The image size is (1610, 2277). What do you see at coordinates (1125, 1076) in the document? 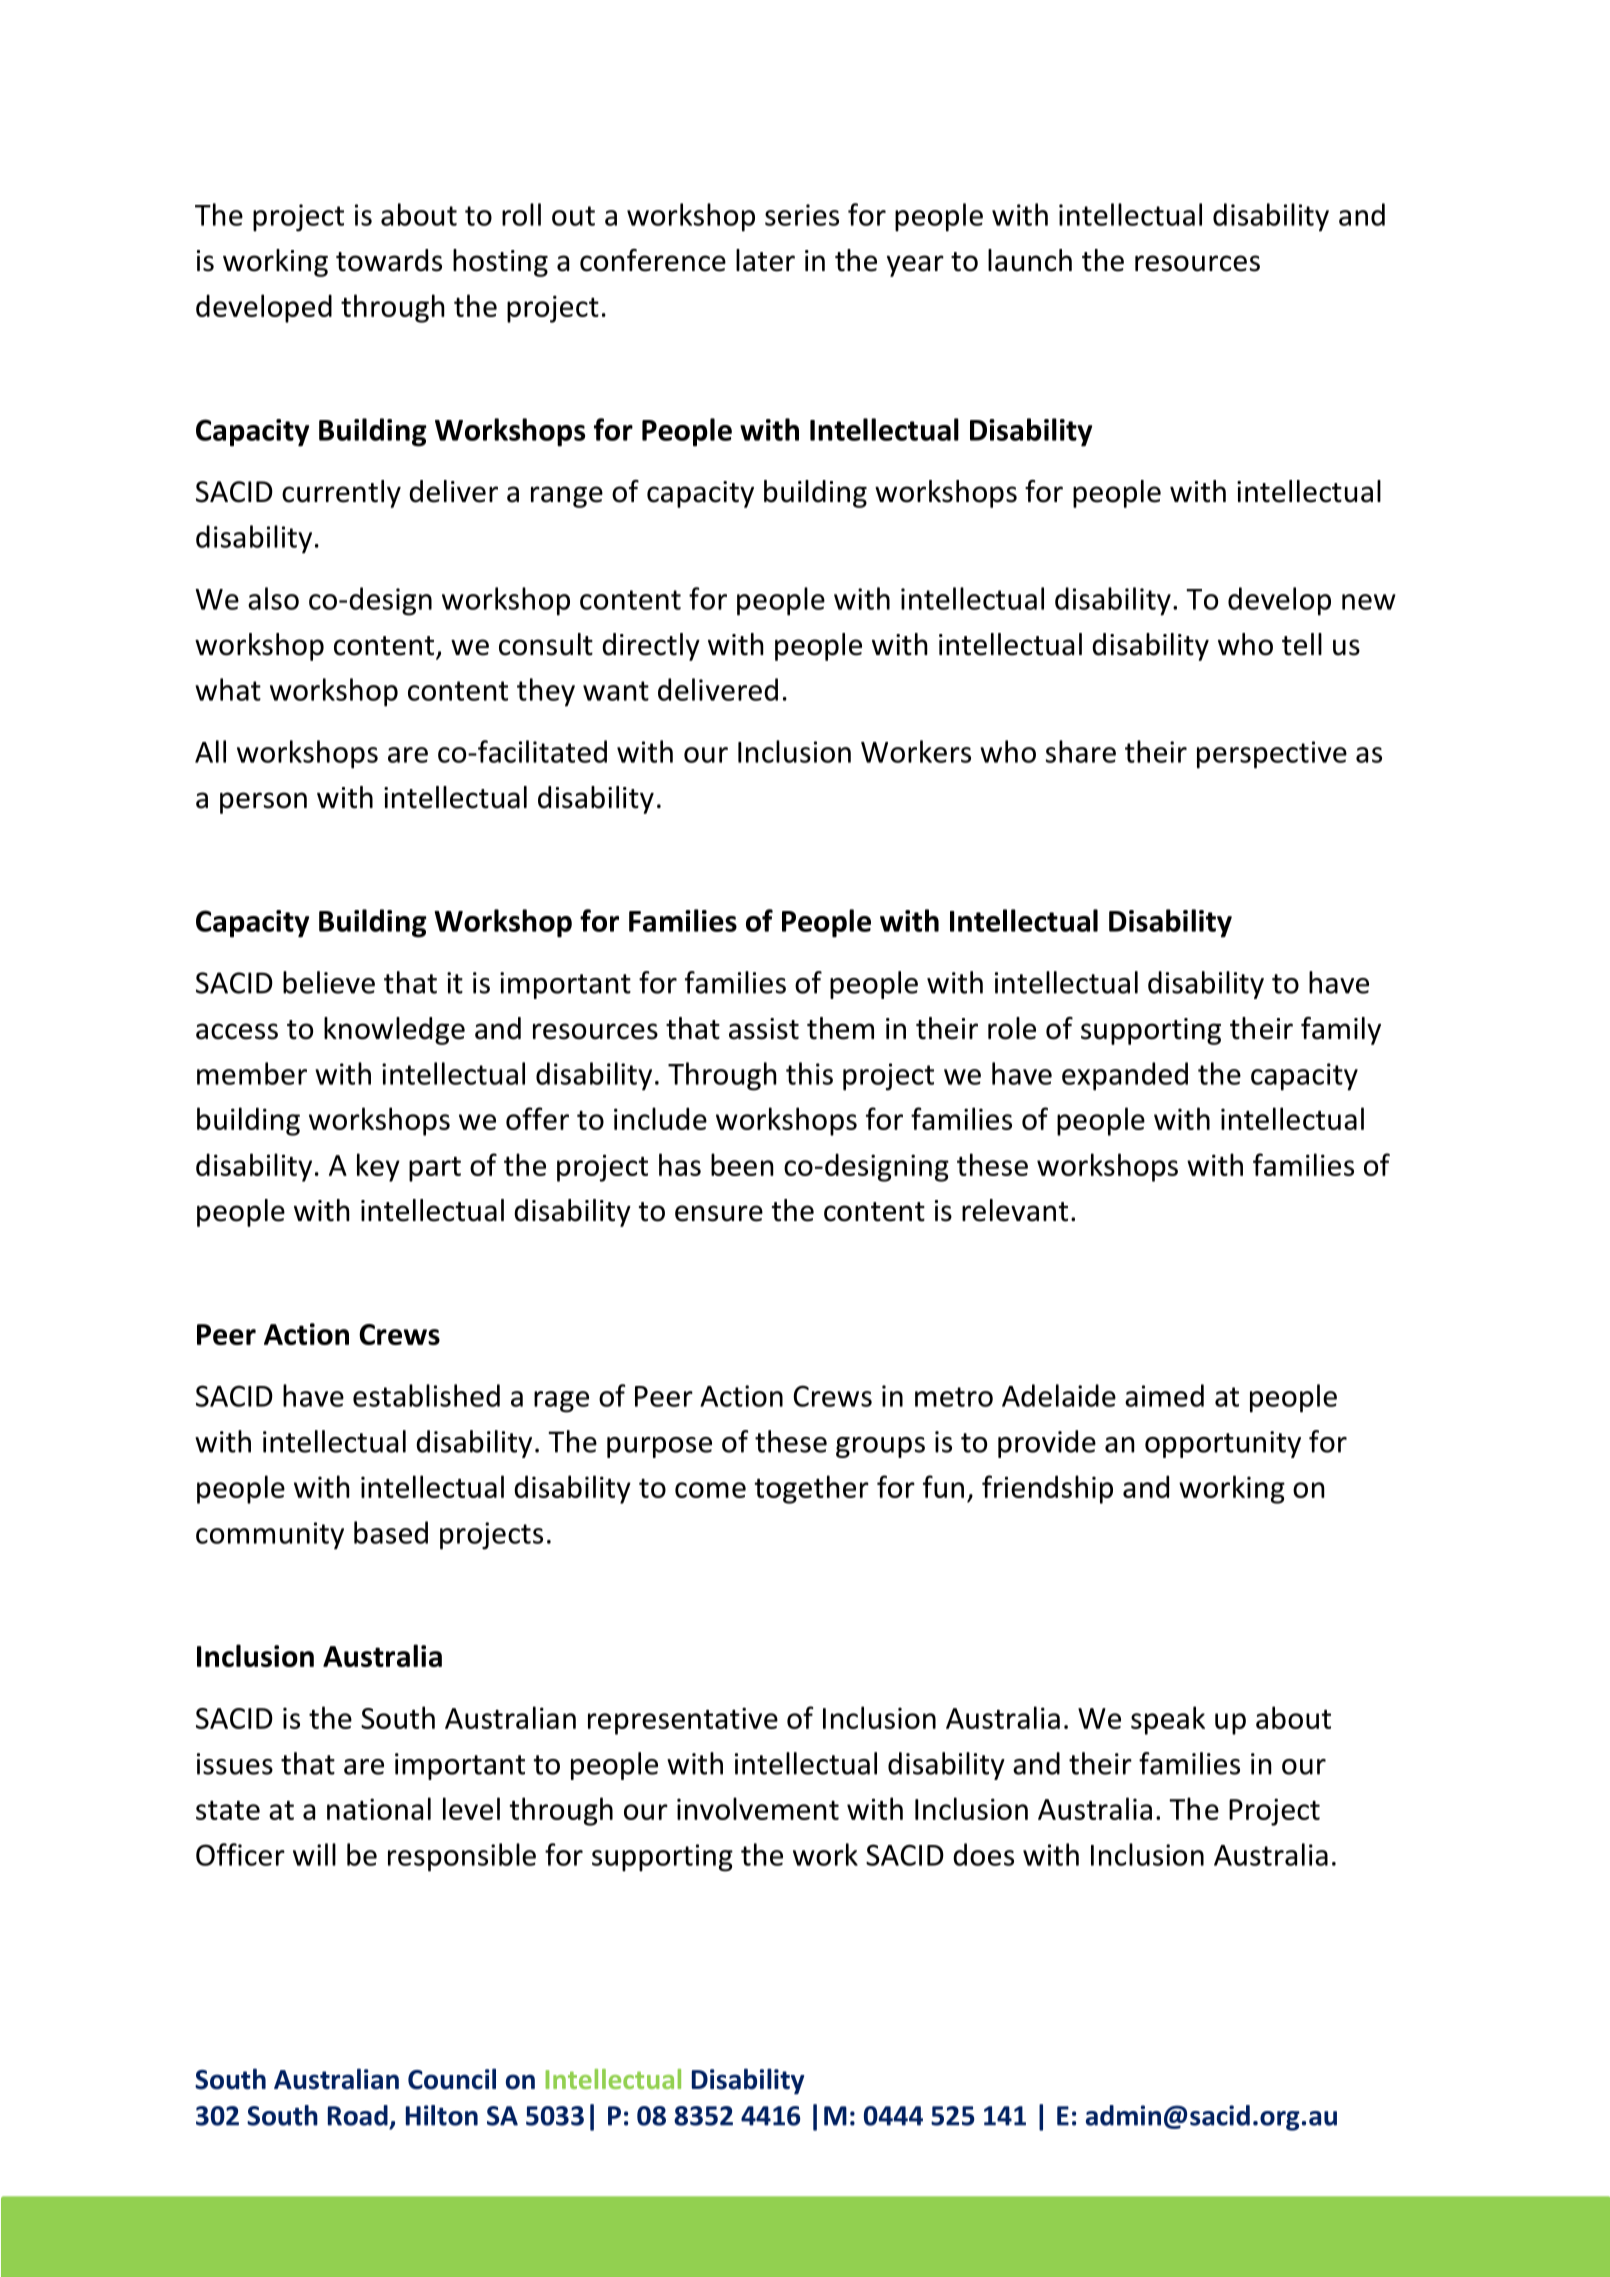
I see `expanded` at bounding box center [1125, 1076].
